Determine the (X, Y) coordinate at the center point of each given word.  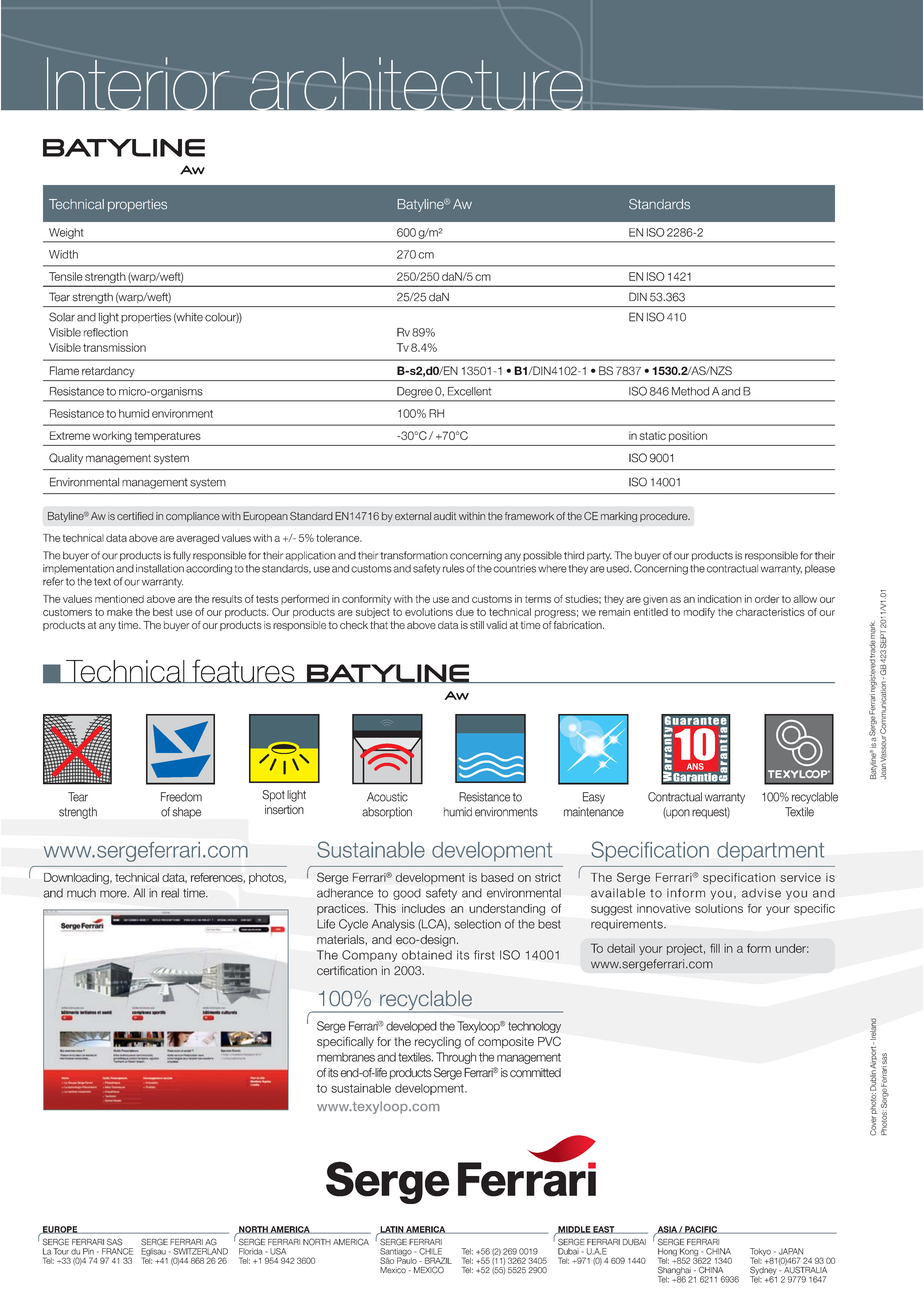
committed (535, 1073)
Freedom (181, 797)
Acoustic (387, 797)
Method (690, 391)
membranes (346, 1057)
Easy (594, 798)
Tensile (66, 276)
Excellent (469, 391)
